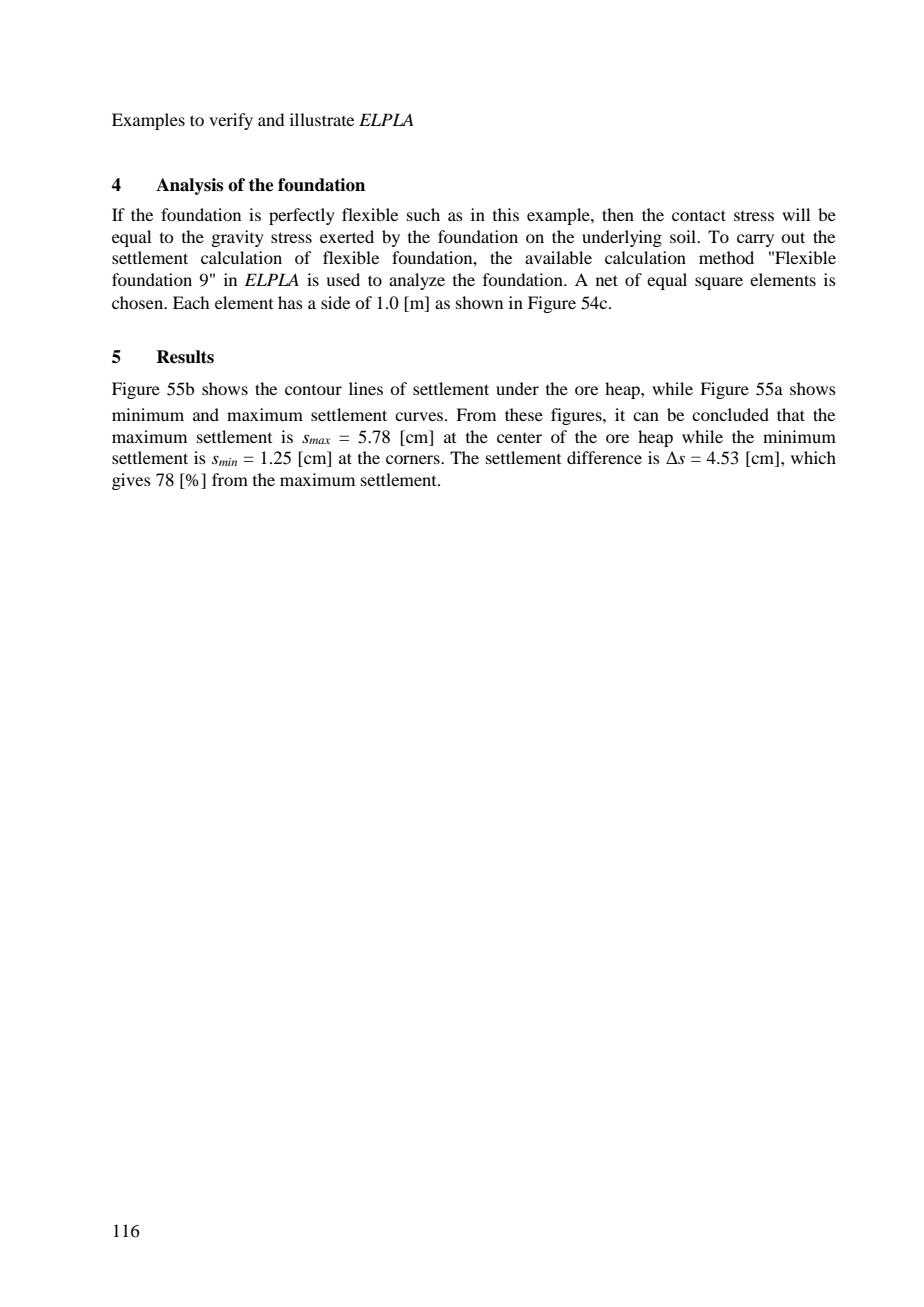 The width and height of the screenshot is (924, 1307). Describe the element at coordinates (699, 215) in the screenshot. I see `contact` at that location.
